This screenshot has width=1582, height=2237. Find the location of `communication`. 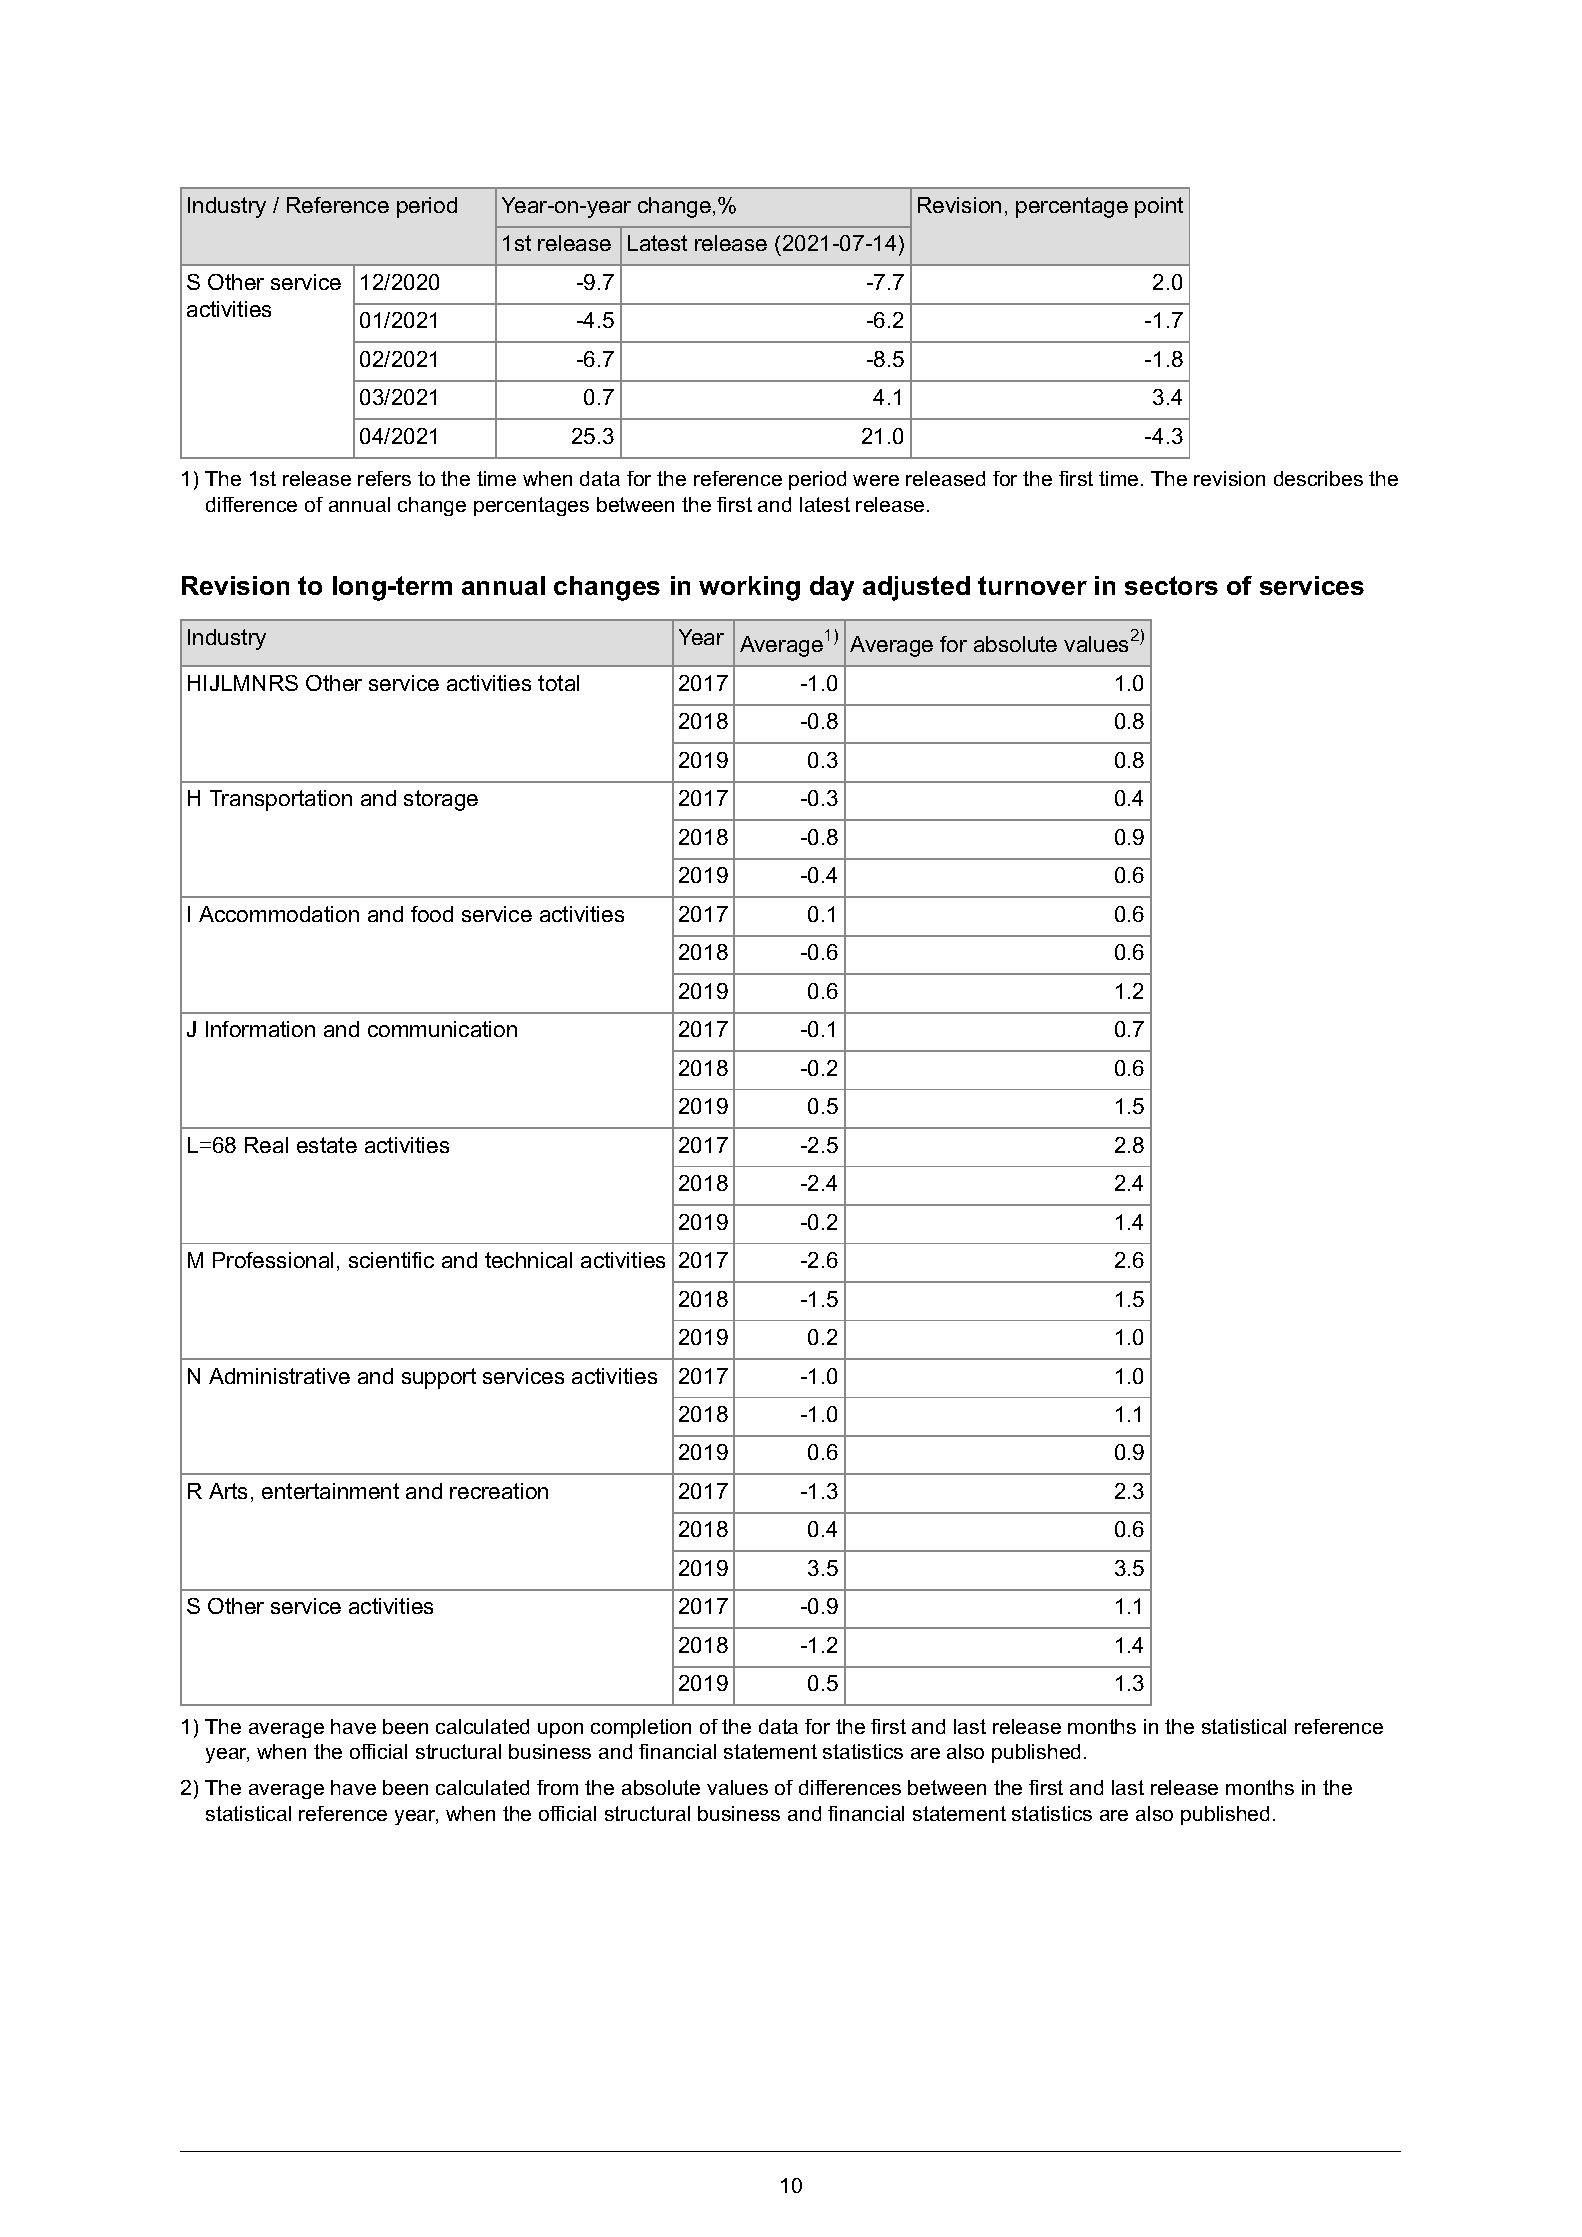

communication is located at coordinates (442, 1029).
